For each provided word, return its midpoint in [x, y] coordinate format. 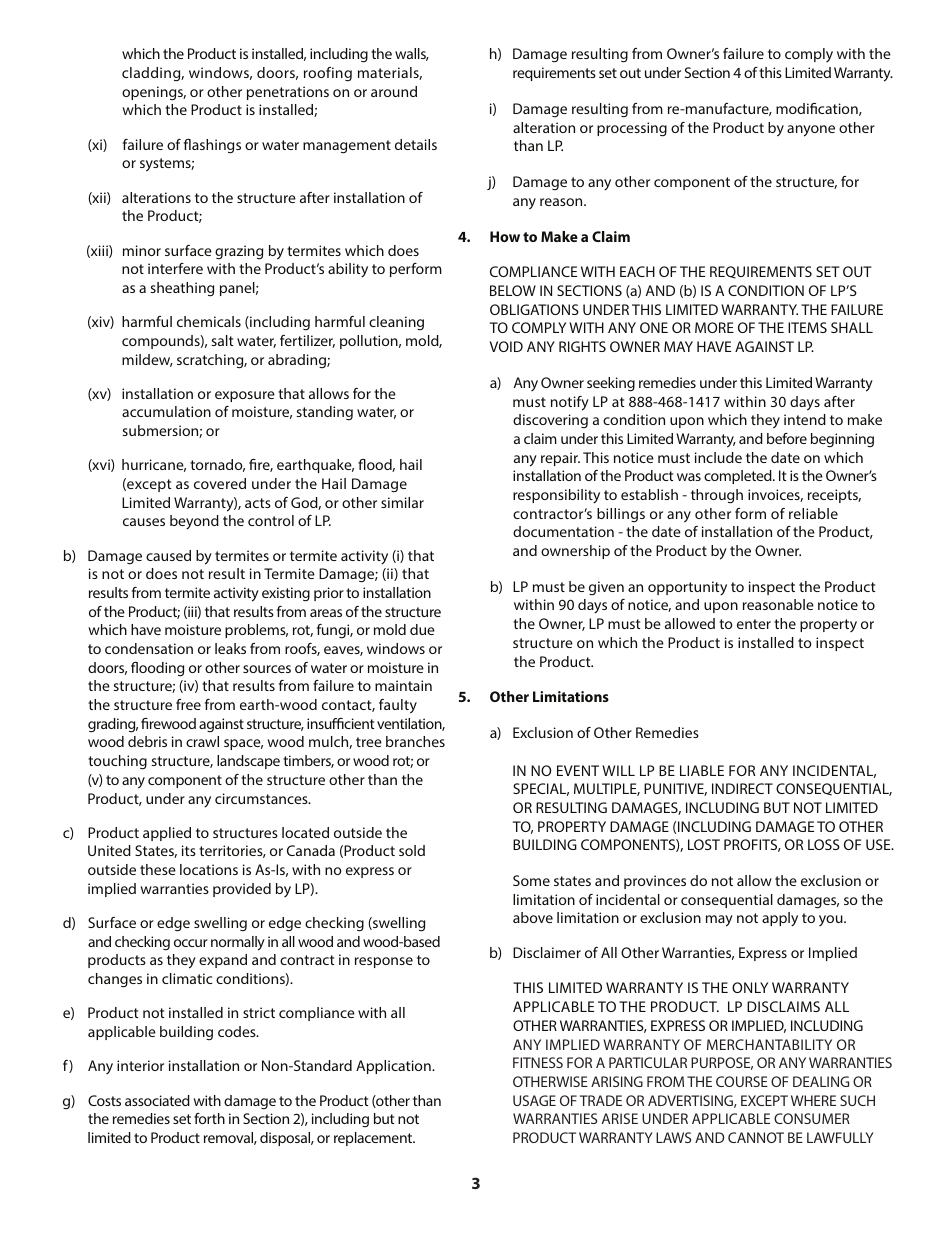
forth [209, 1118]
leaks [230, 648]
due [422, 629]
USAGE [534, 1100]
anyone [811, 131]
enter [754, 624]
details [416, 144]
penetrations [288, 93]
